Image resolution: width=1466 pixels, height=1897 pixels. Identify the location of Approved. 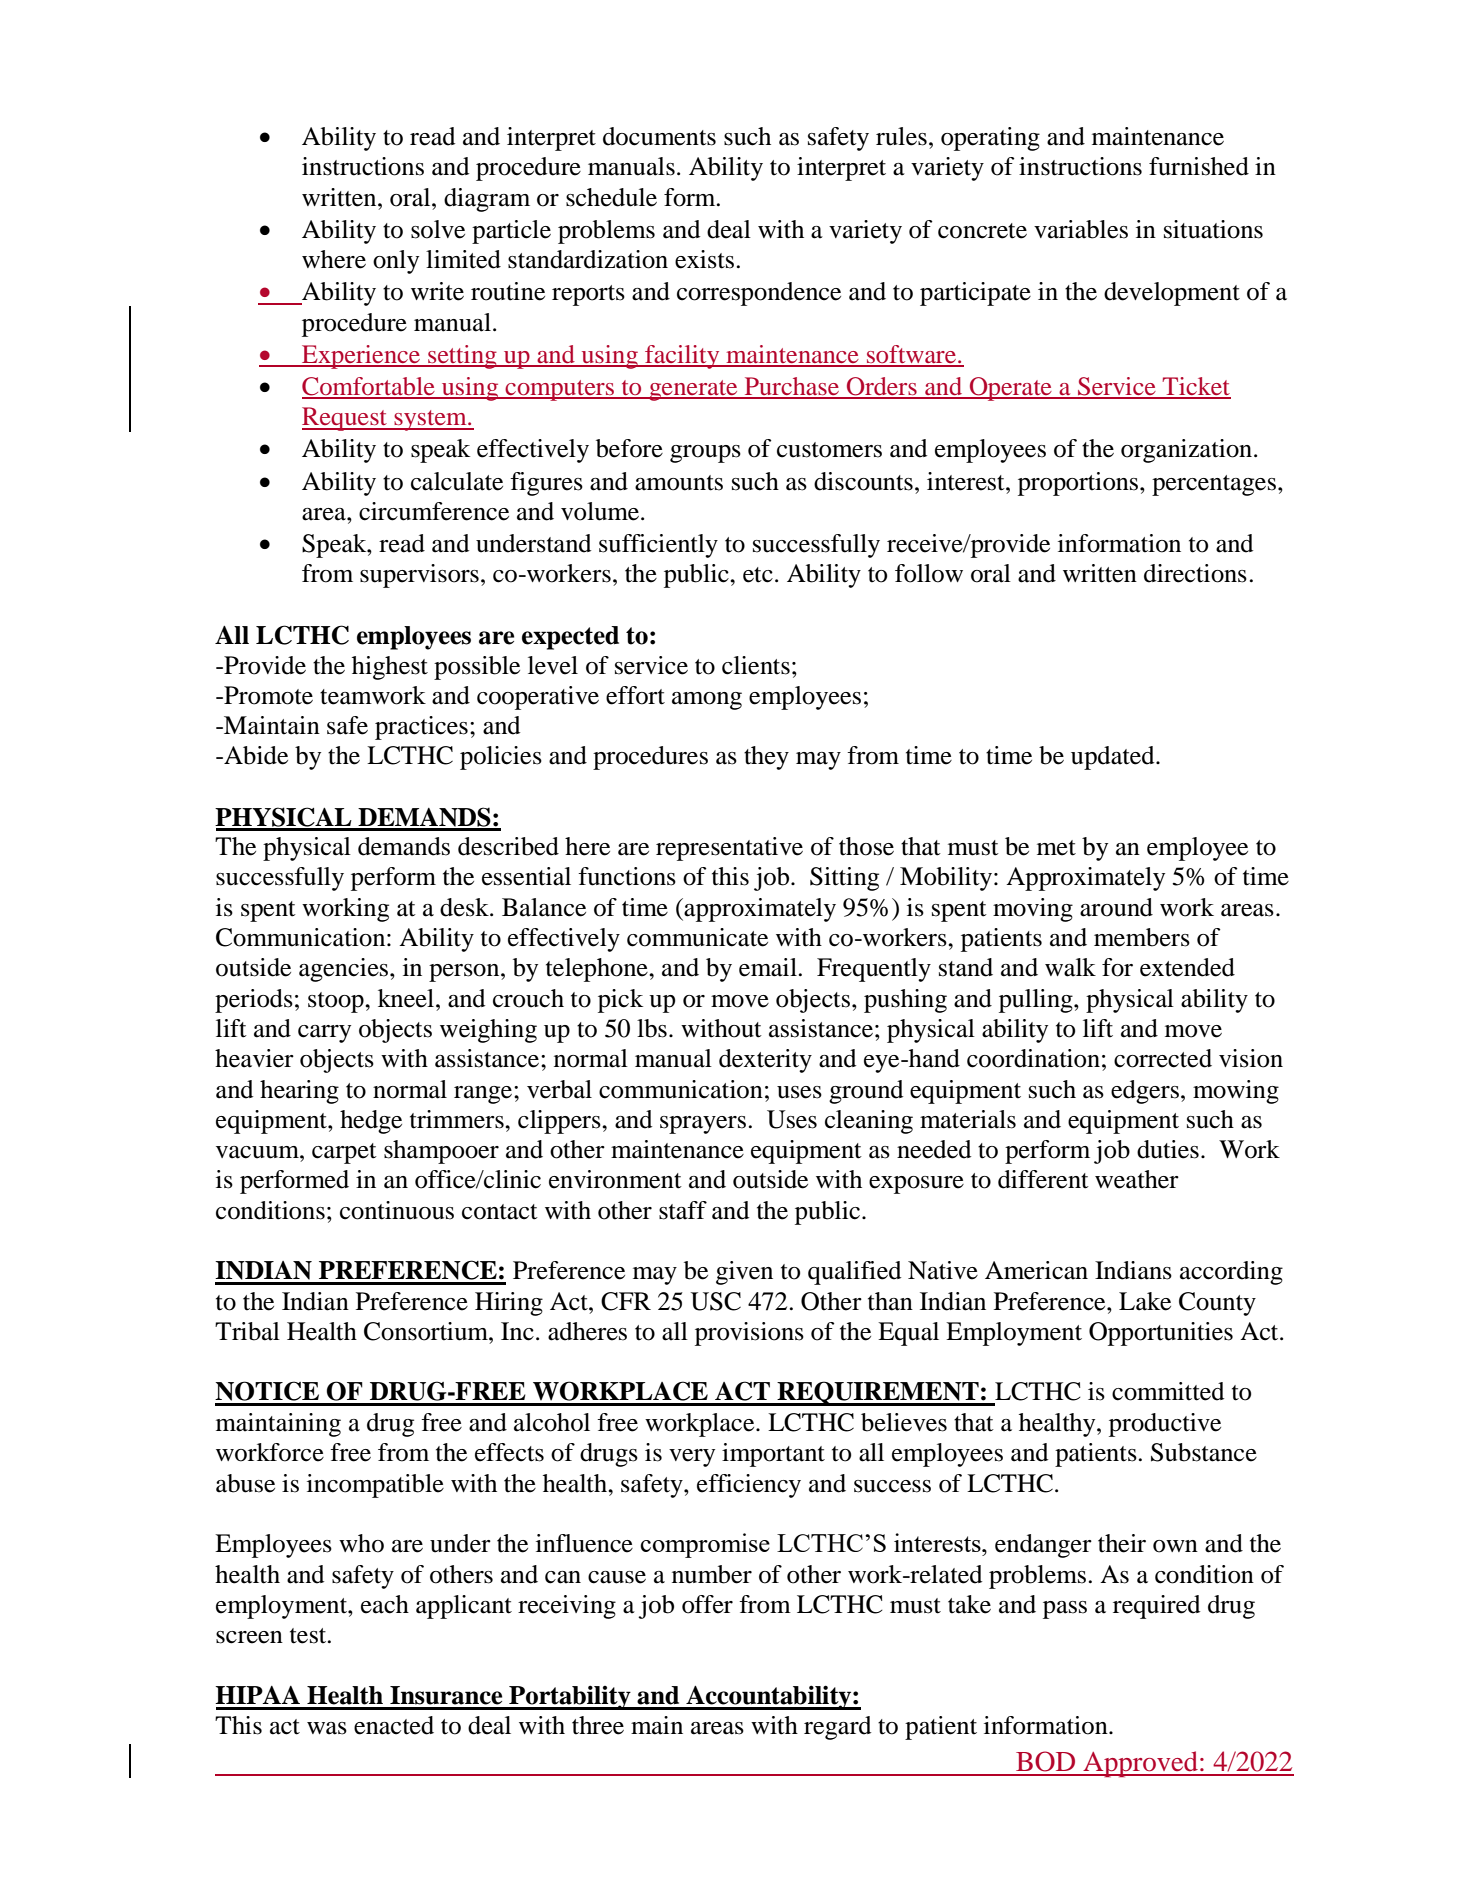
(1140, 1764).
